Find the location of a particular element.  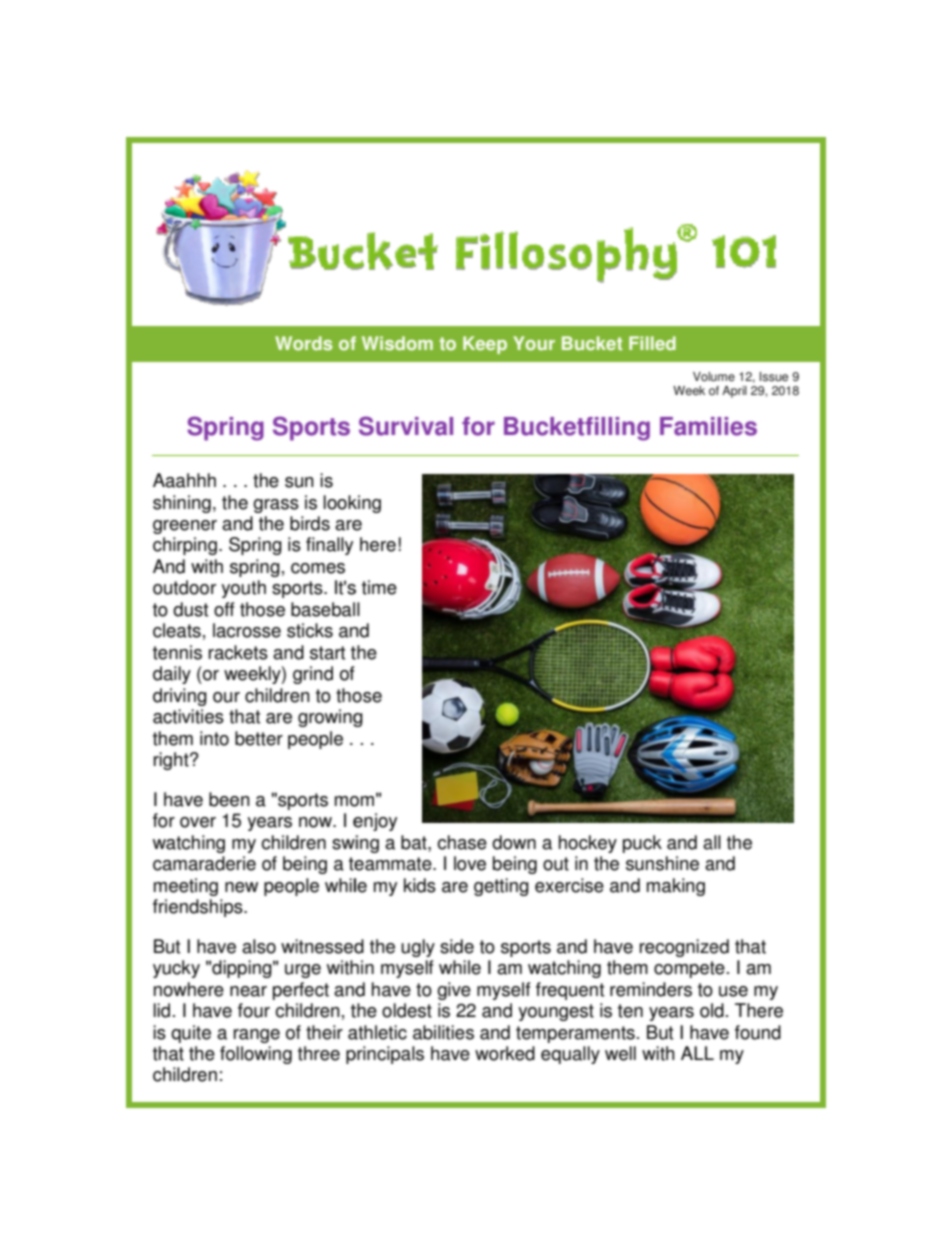

greener is located at coordinates (185, 527).
